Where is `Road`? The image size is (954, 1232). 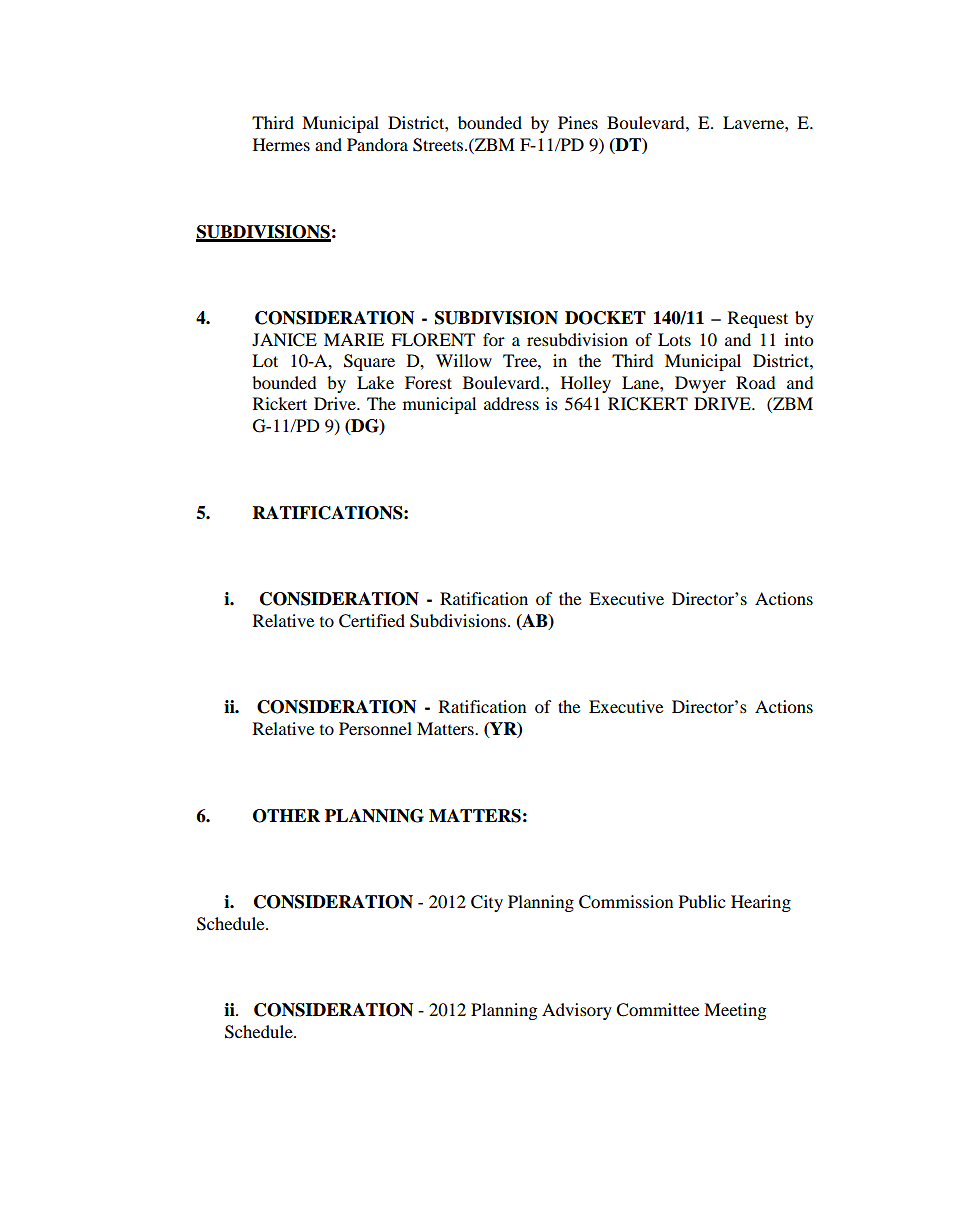
Road is located at coordinates (756, 382).
